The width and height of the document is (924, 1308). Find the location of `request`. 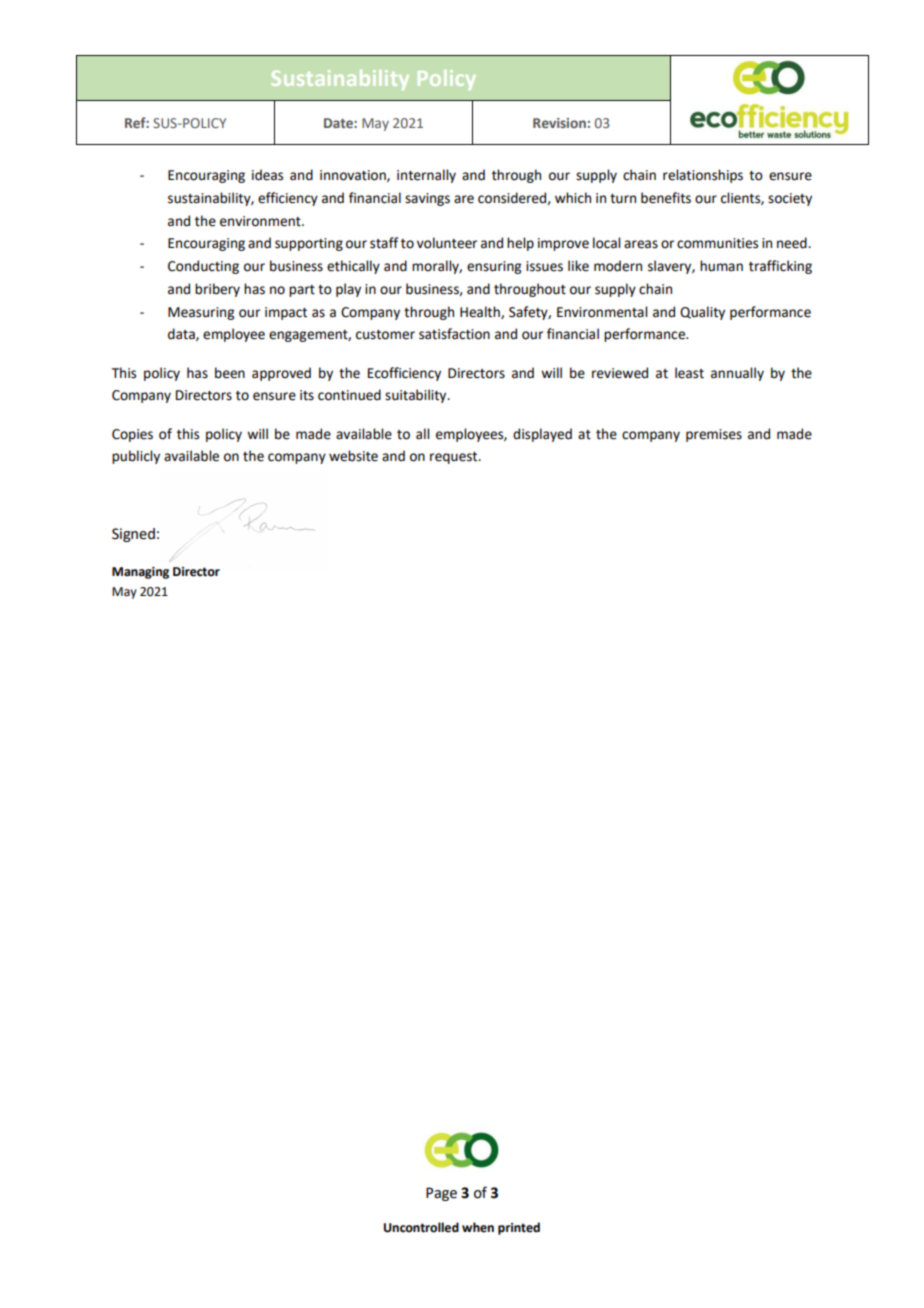

request is located at coordinates (455, 458).
